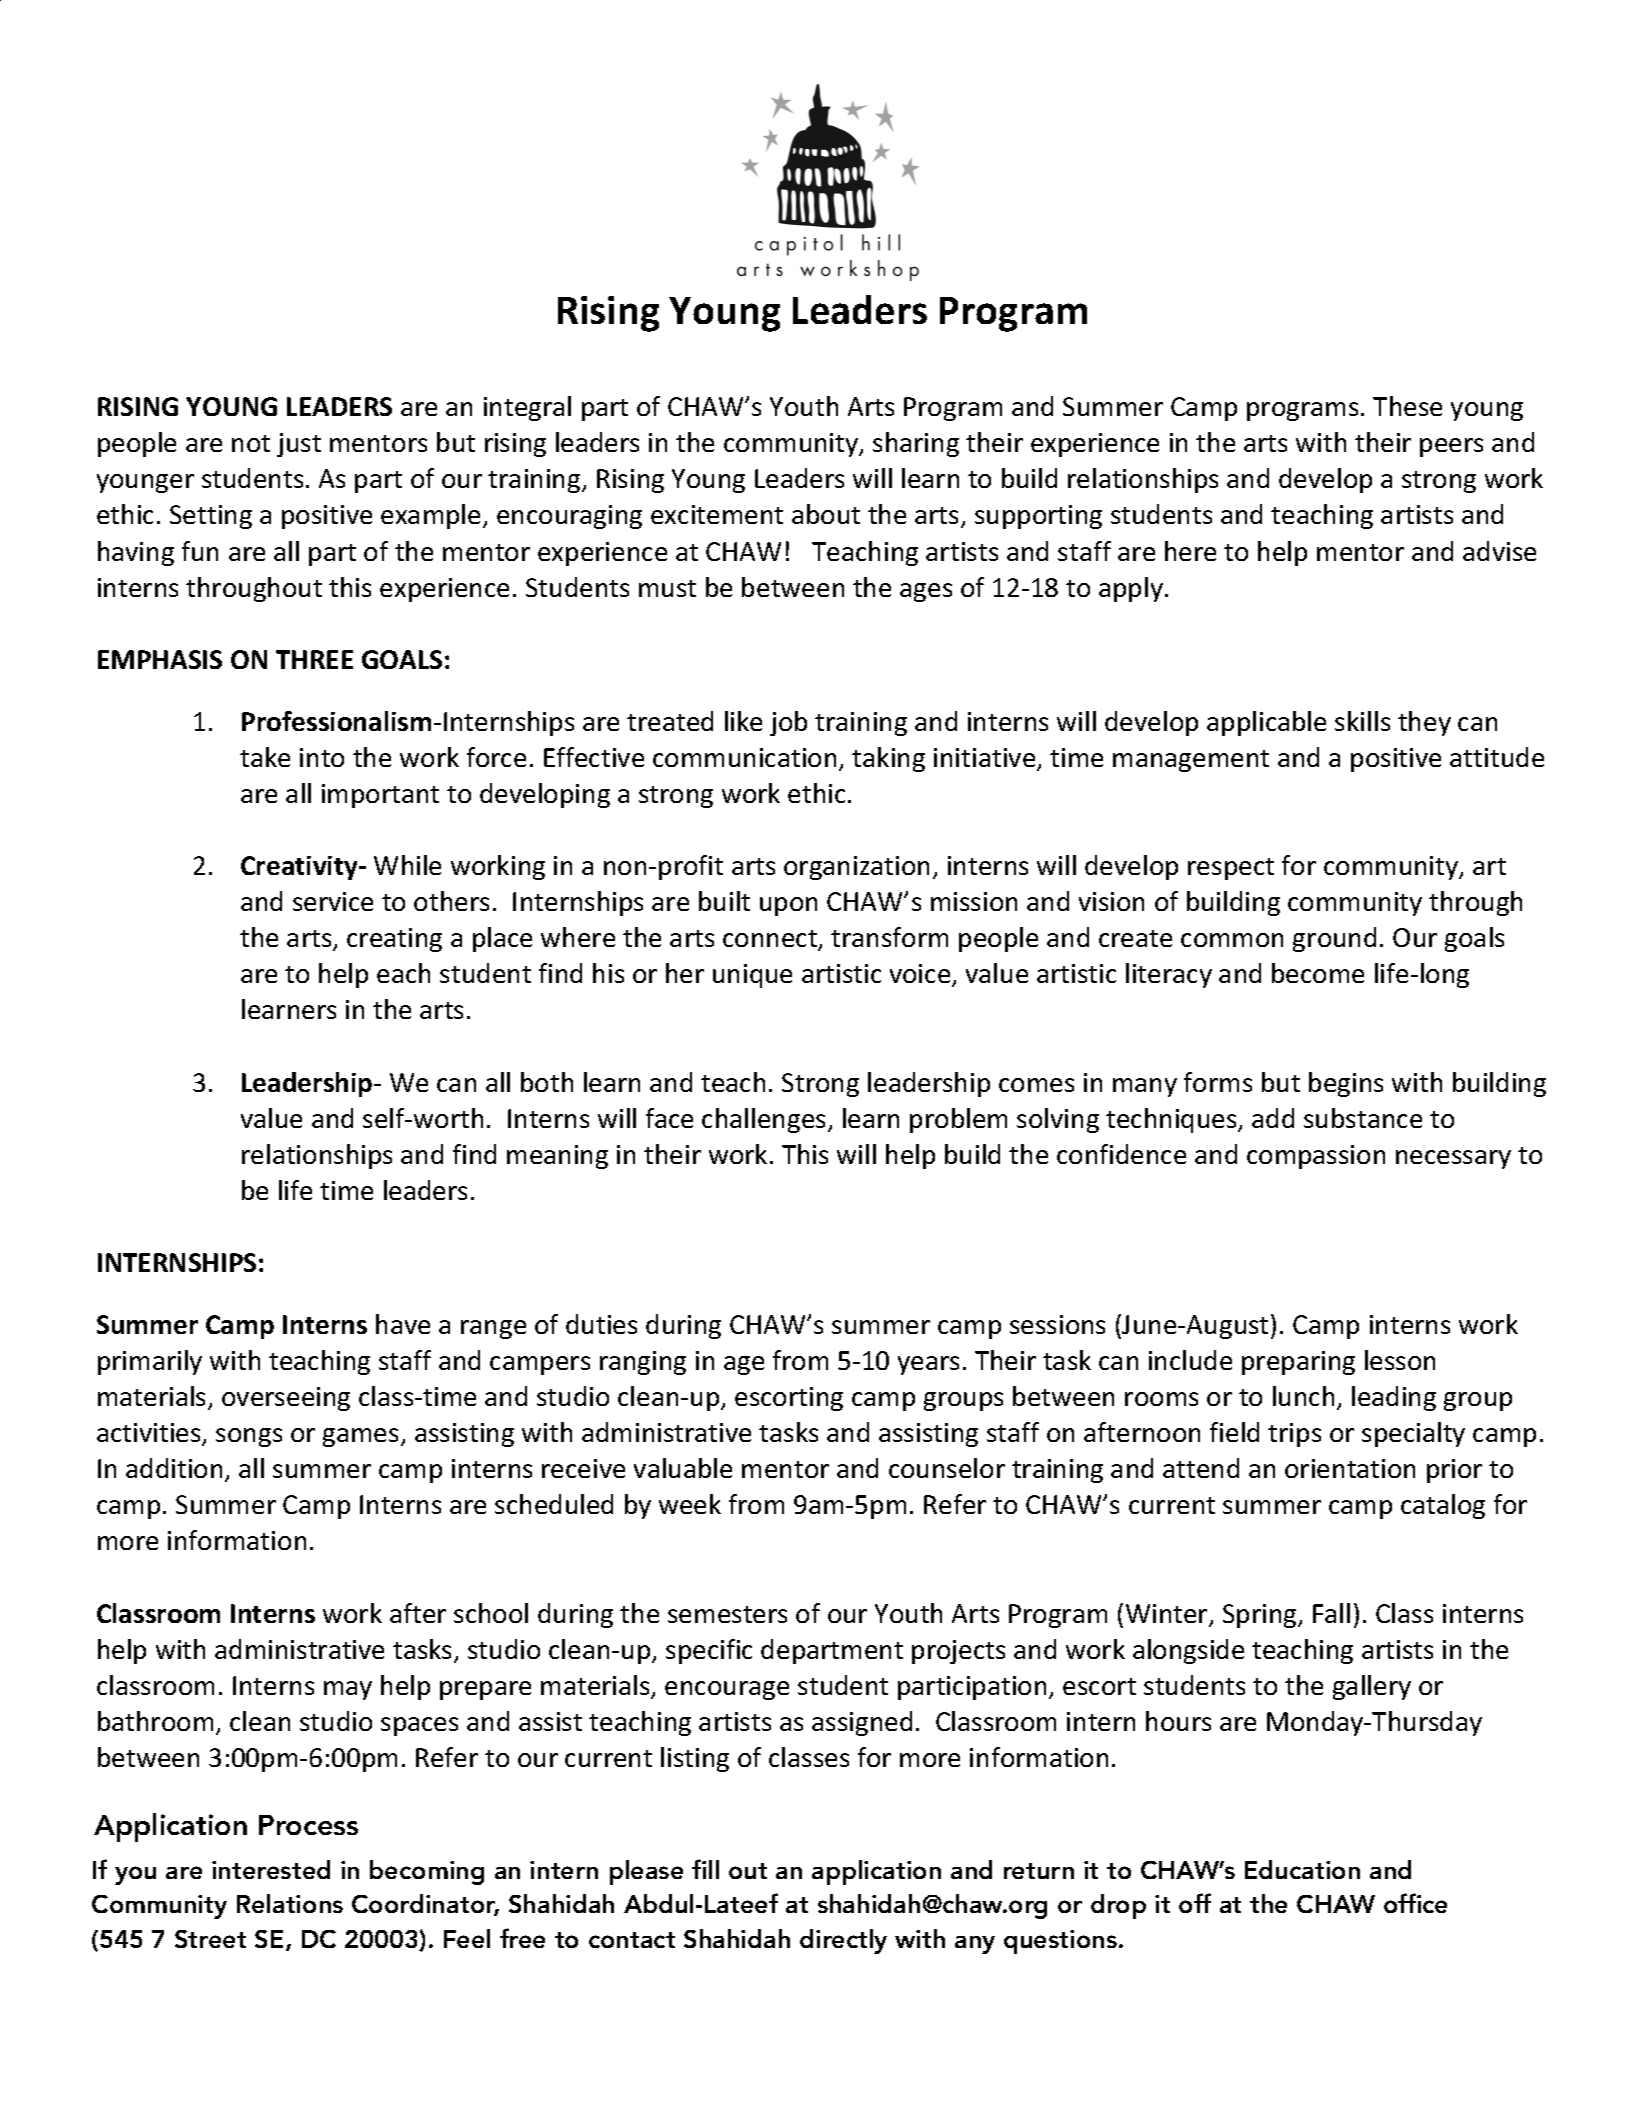  I want to click on preparing, so click(1298, 1363).
